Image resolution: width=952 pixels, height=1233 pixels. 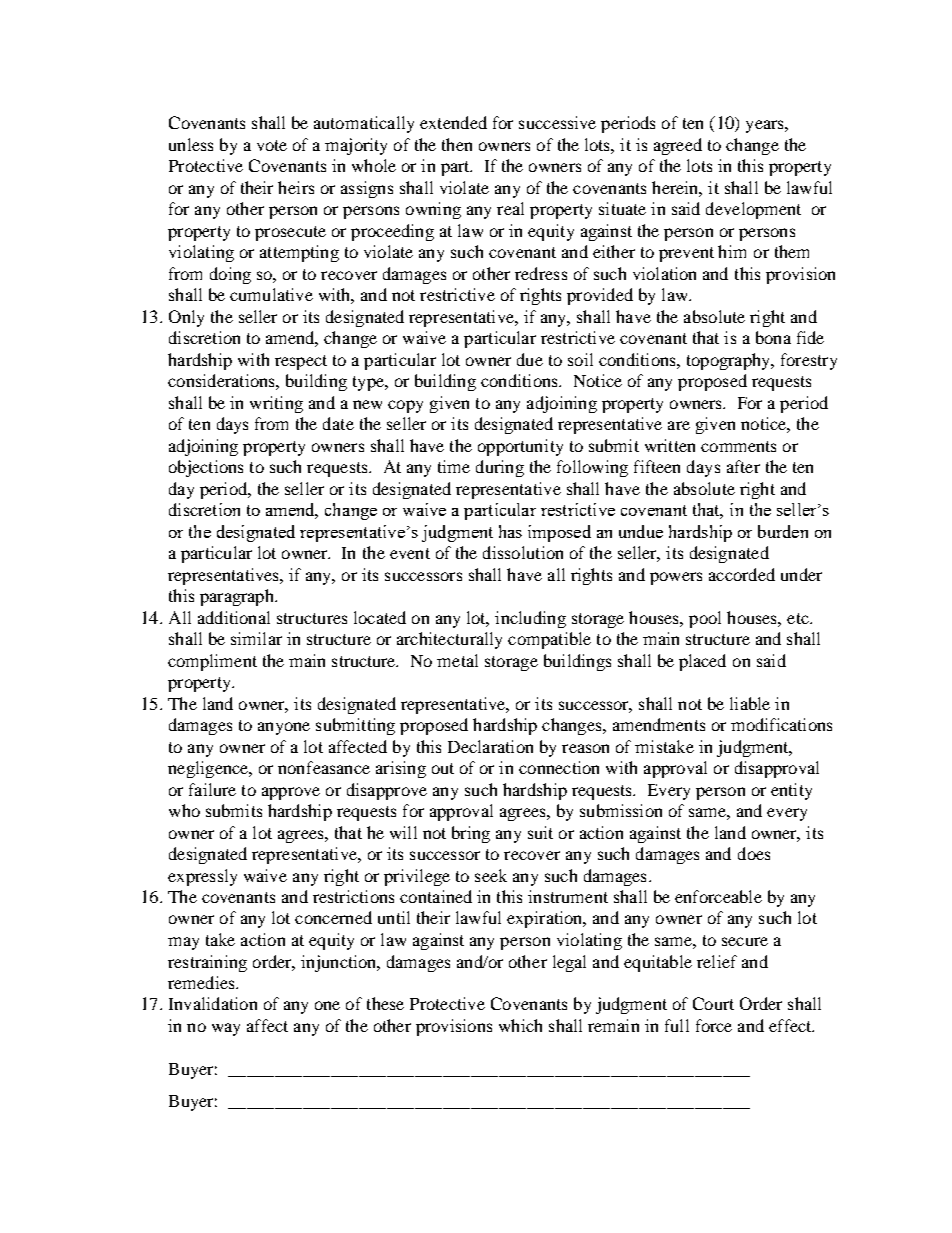 I want to click on cumulative, so click(x=271, y=294).
